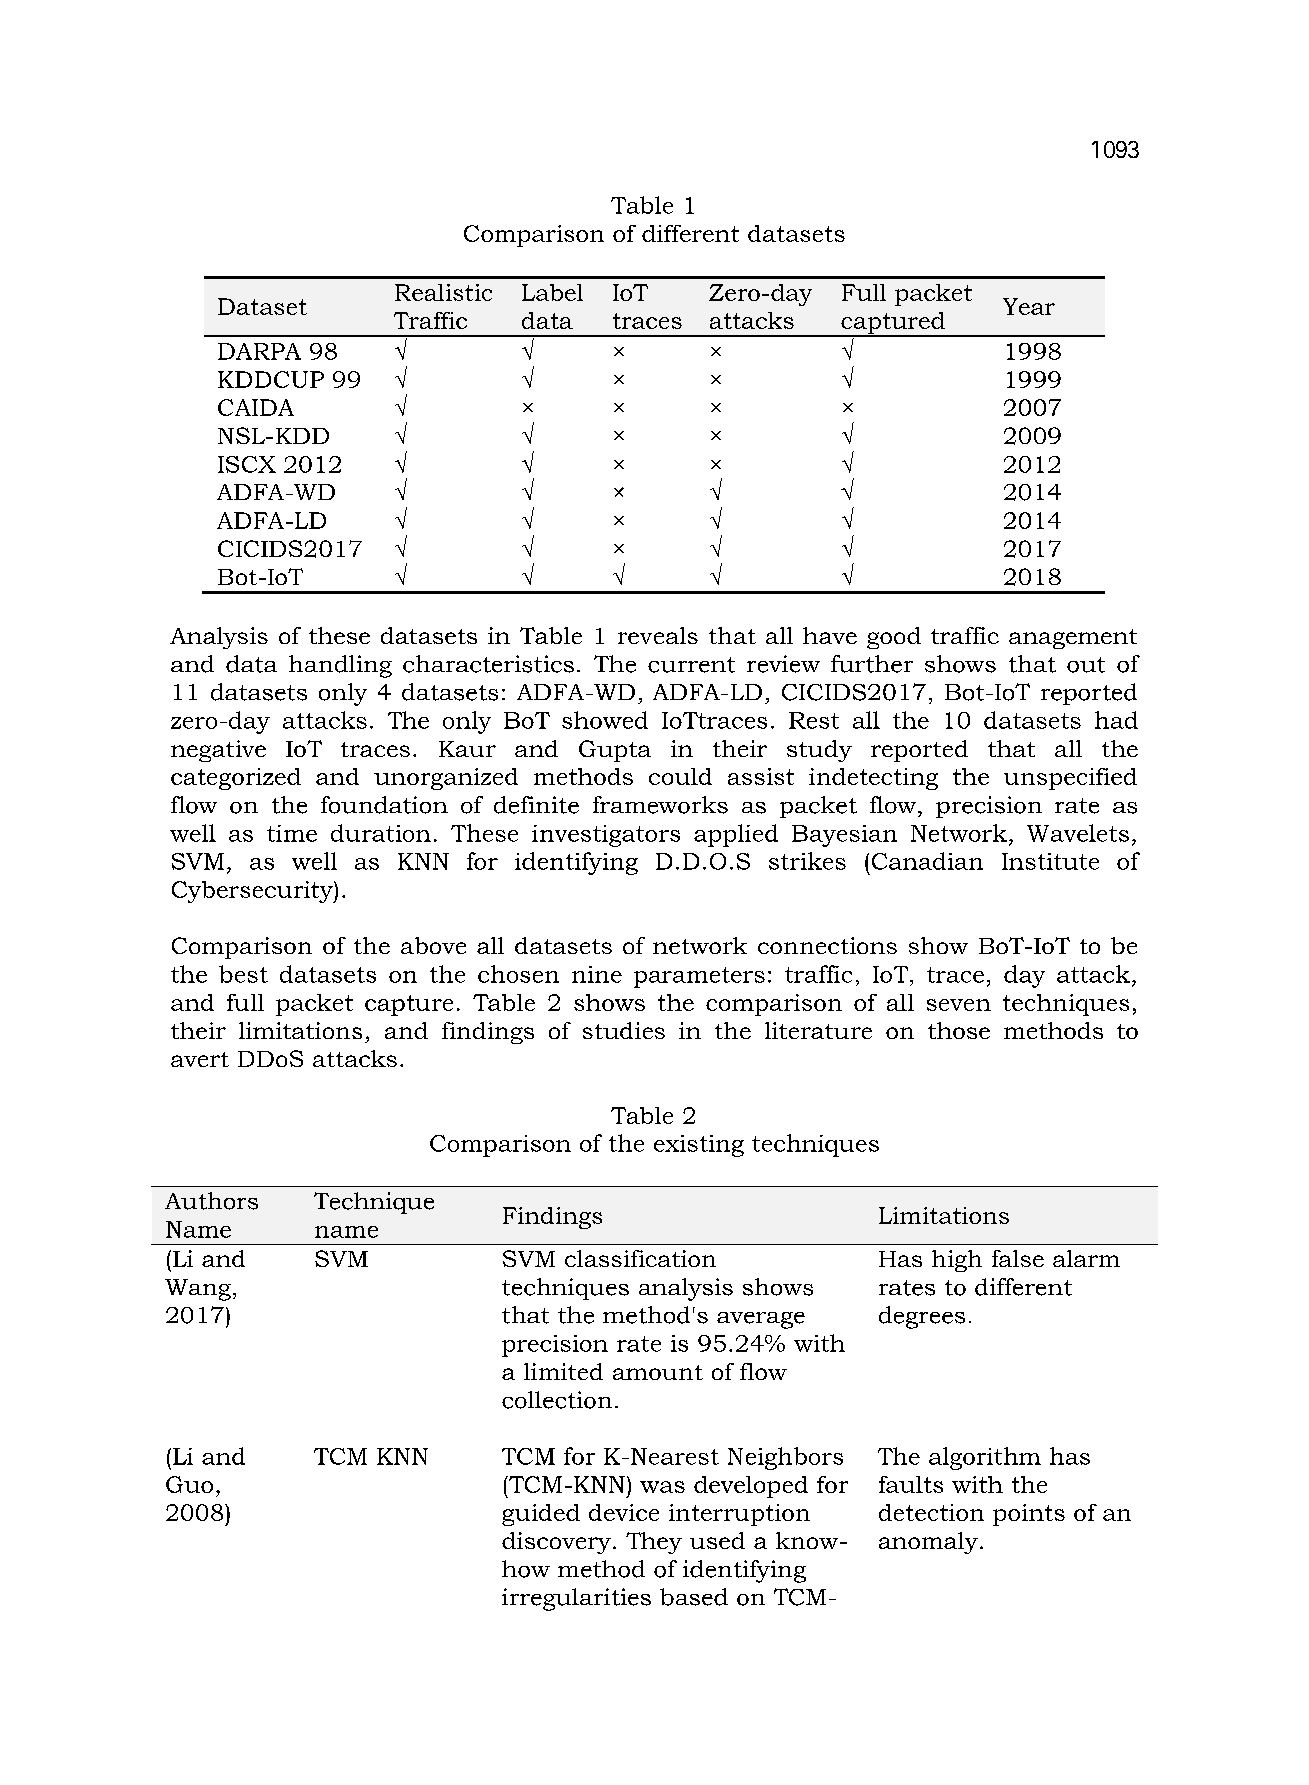 This screenshot has height=1785, width=1309. What do you see at coordinates (189, 1484) in the screenshot?
I see `Guo` at bounding box center [189, 1484].
